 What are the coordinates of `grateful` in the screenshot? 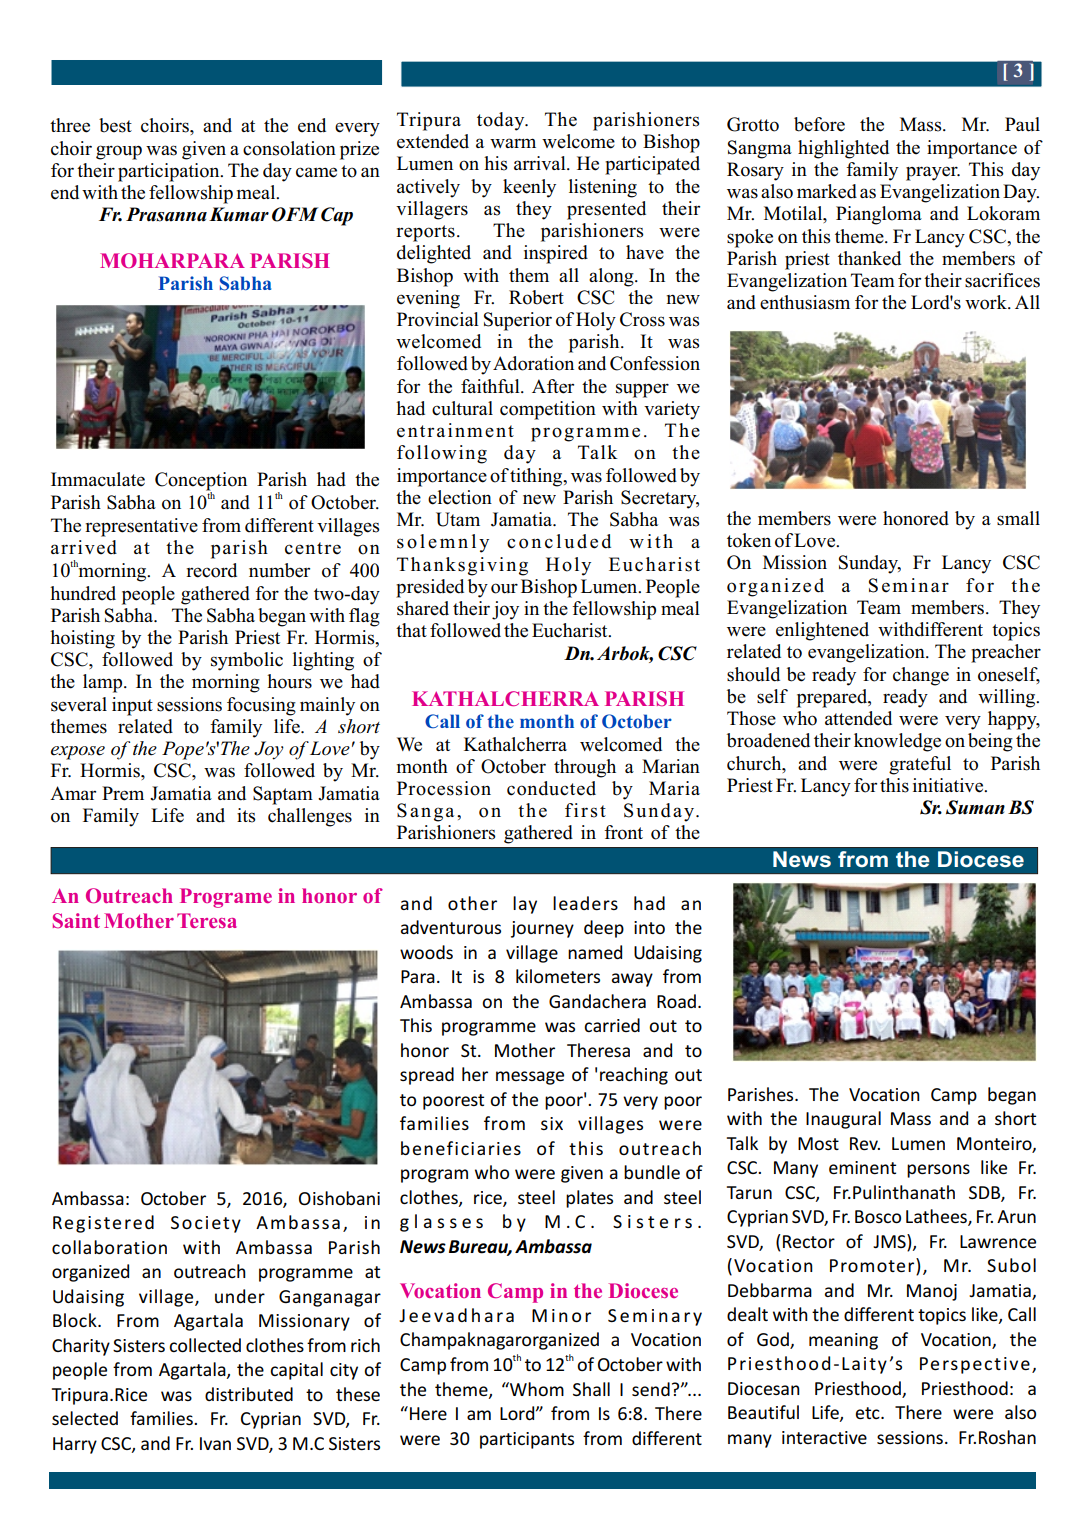 It's located at (920, 765).
